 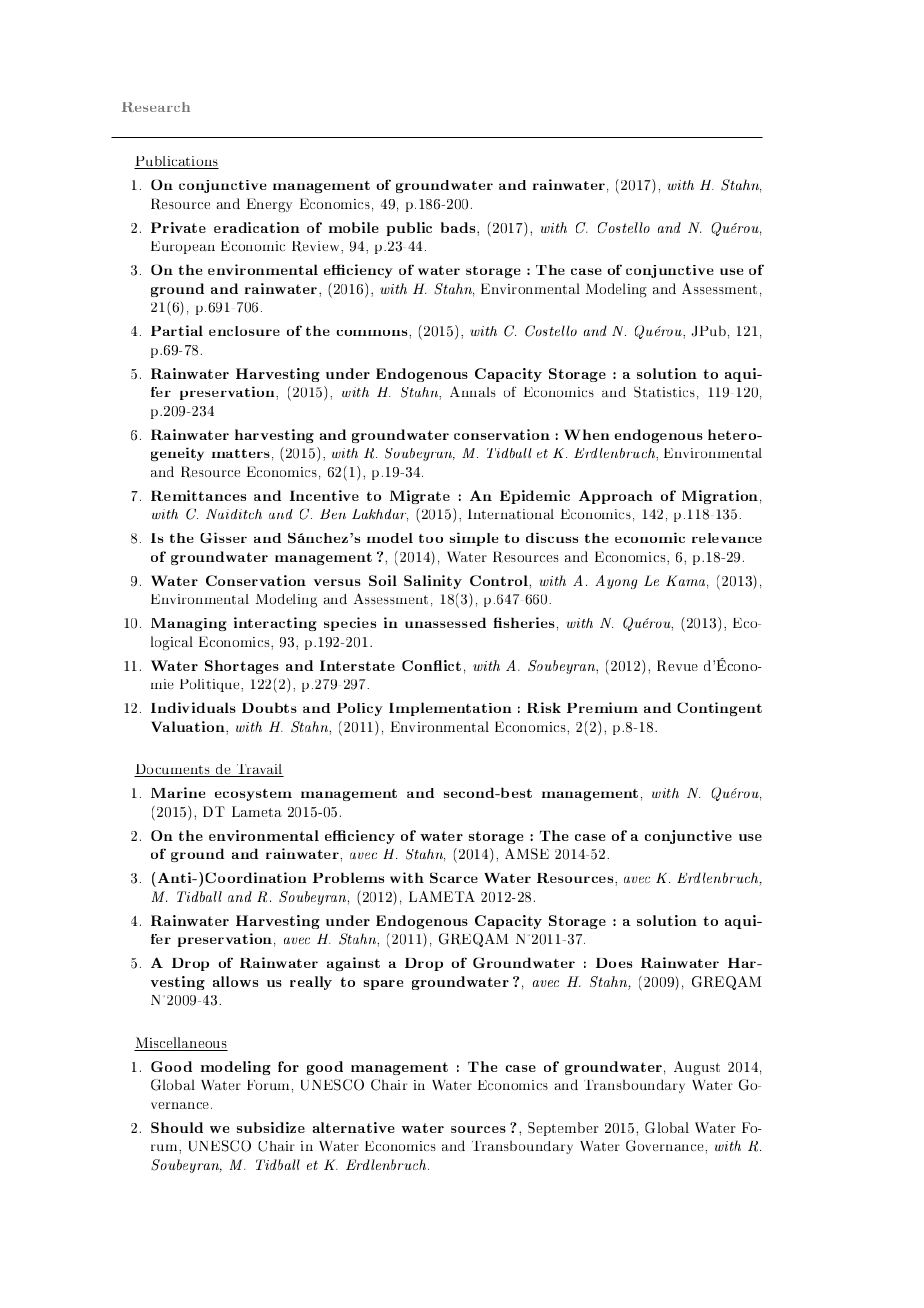 What do you see at coordinates (616, 497) in the screenshot?
I see `Approach` at bounding box center [616, 497].
